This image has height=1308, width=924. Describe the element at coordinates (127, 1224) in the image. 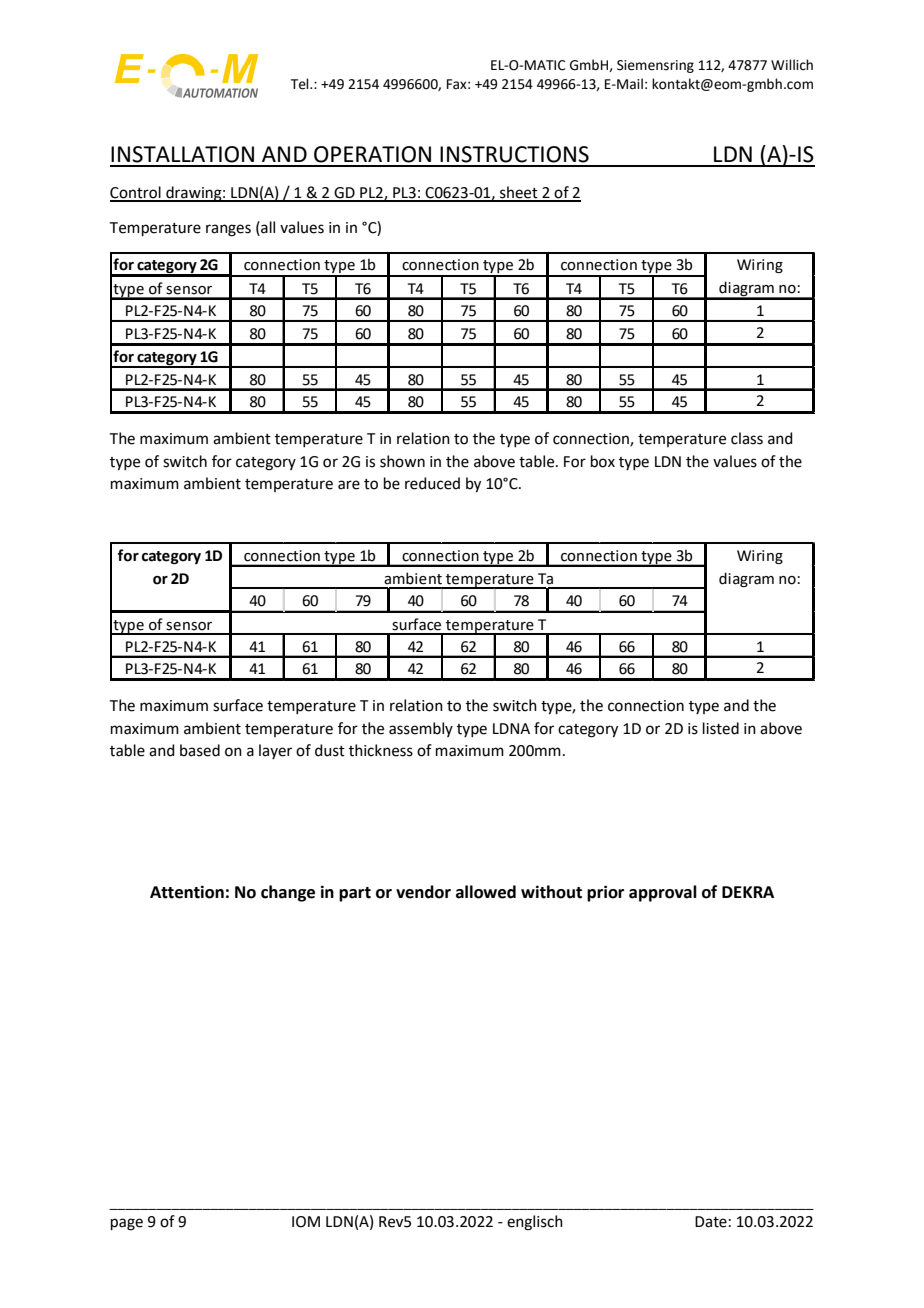

I see `page` at that location.
